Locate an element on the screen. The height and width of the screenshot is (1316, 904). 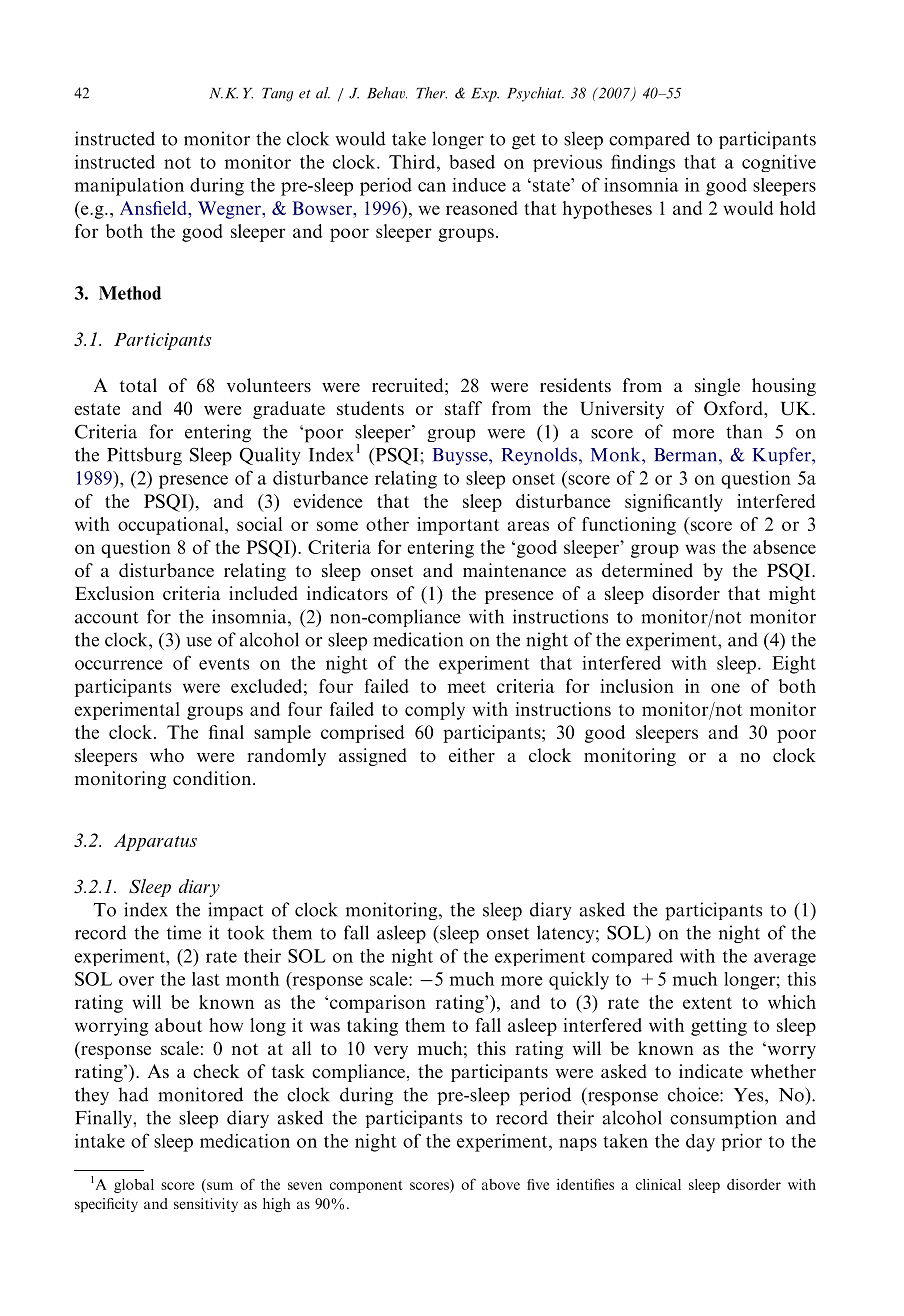
cognitive is located at coordinates (779, 163).
